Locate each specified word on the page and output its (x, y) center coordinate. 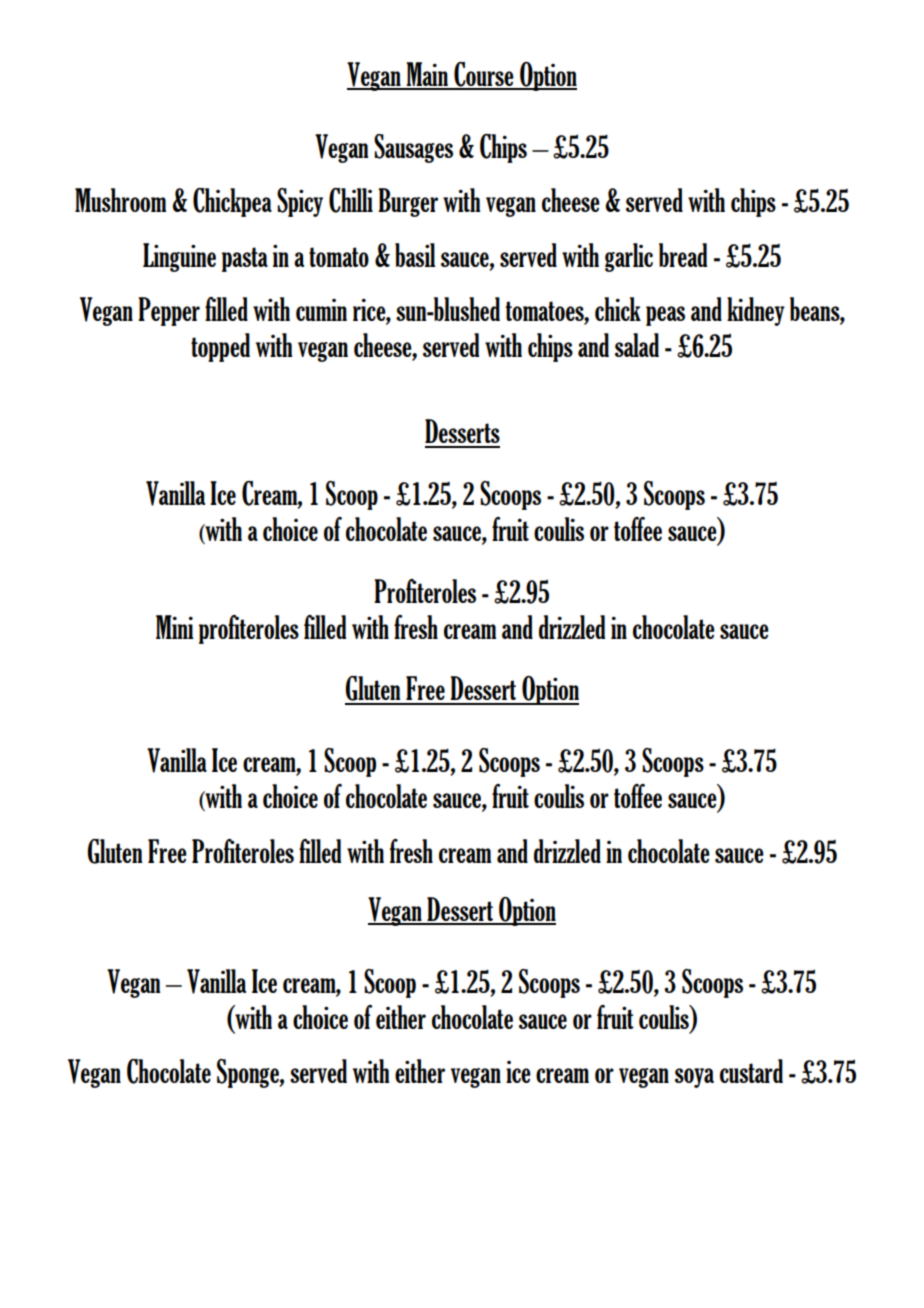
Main (427, 75)
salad (637, 345)
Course (484, 75)
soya (694, 1078)
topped (220, 347)
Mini (175, 627)
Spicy (300, 202)
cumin (321, 310)
